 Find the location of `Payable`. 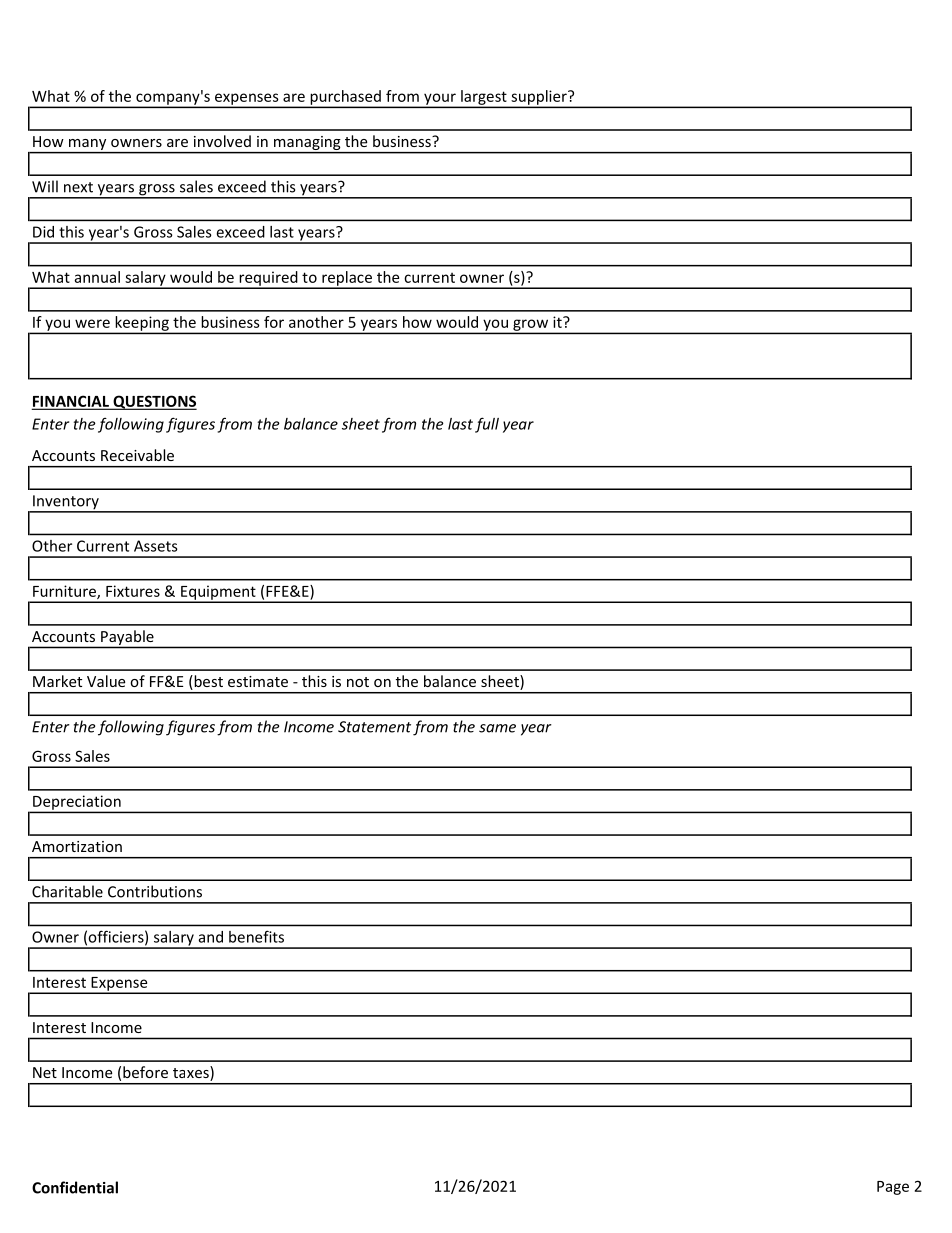

Payable is located at coordinates (127, 637).
